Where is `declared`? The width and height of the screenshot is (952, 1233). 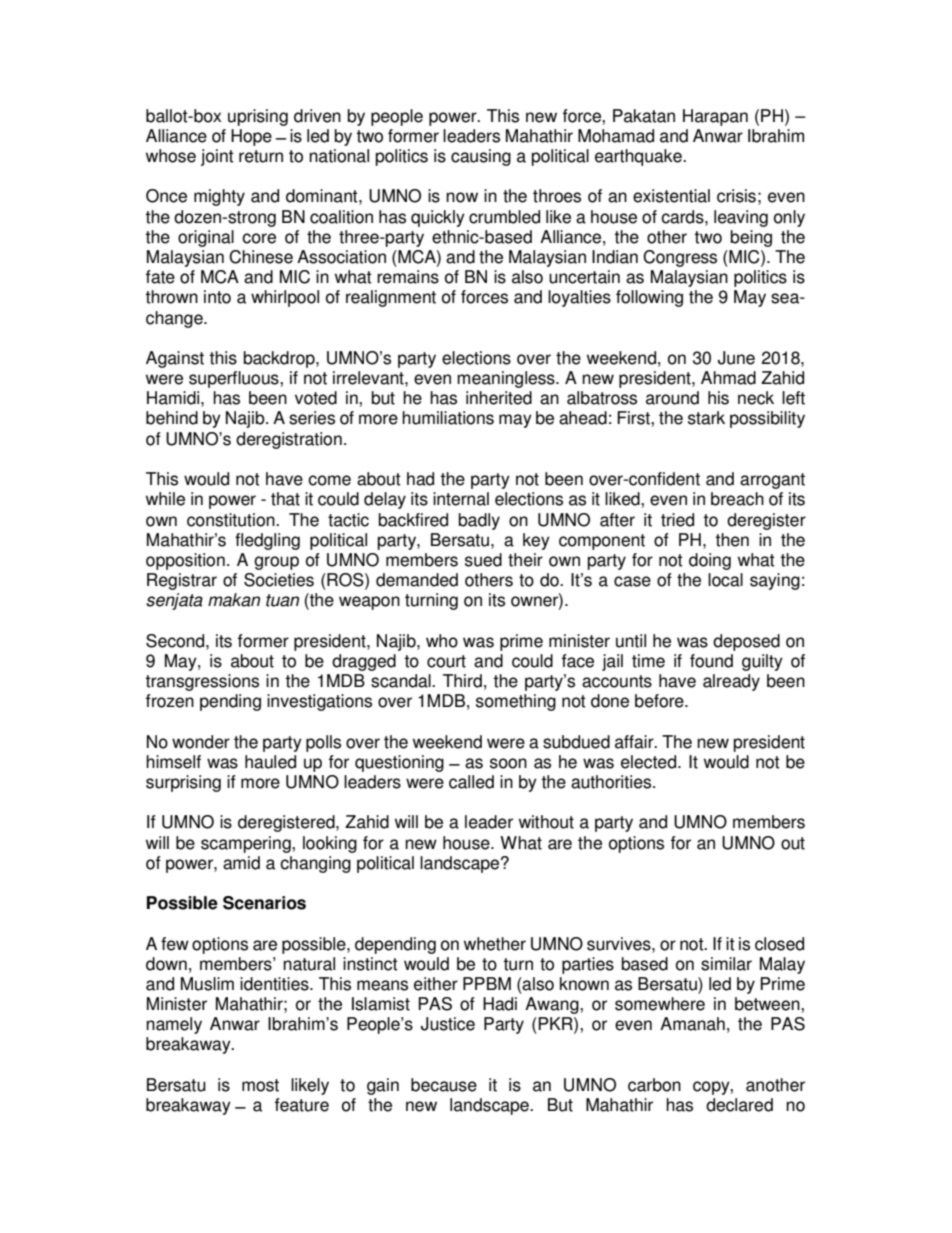 declared is located at coordinates (739, 1105).
